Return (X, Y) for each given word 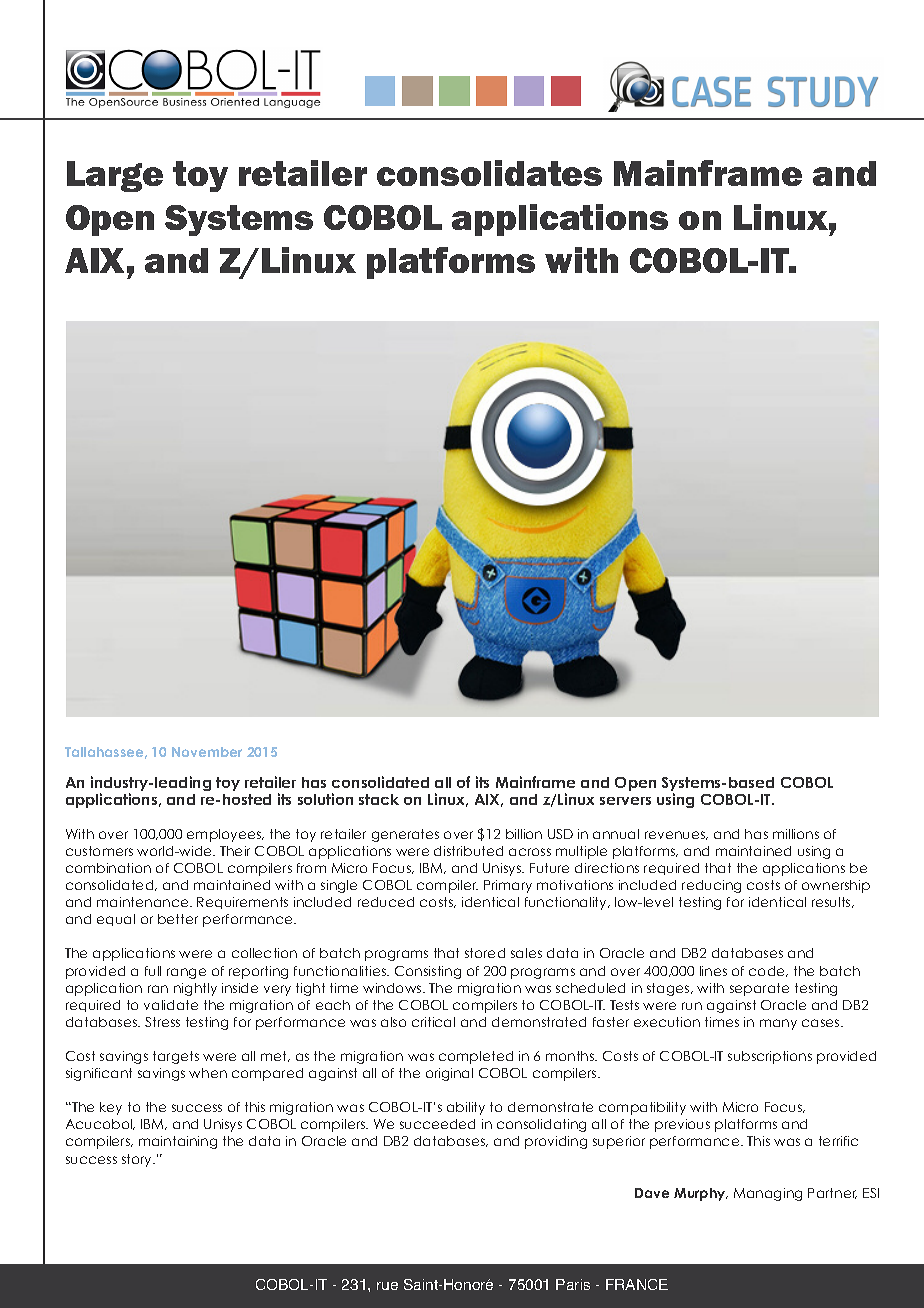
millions (796, 834)
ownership (836, 886)
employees (225, 835)
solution (325, 799)
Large (115, 176)
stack (379, 799)
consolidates (489, 173)
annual (616, 834)
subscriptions (770, 1057)
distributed (468, 851)
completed (476, 1057)
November (207, 752)
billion (524, 834)
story (138, 1160)
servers (625, 801)
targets (176, 1057)
